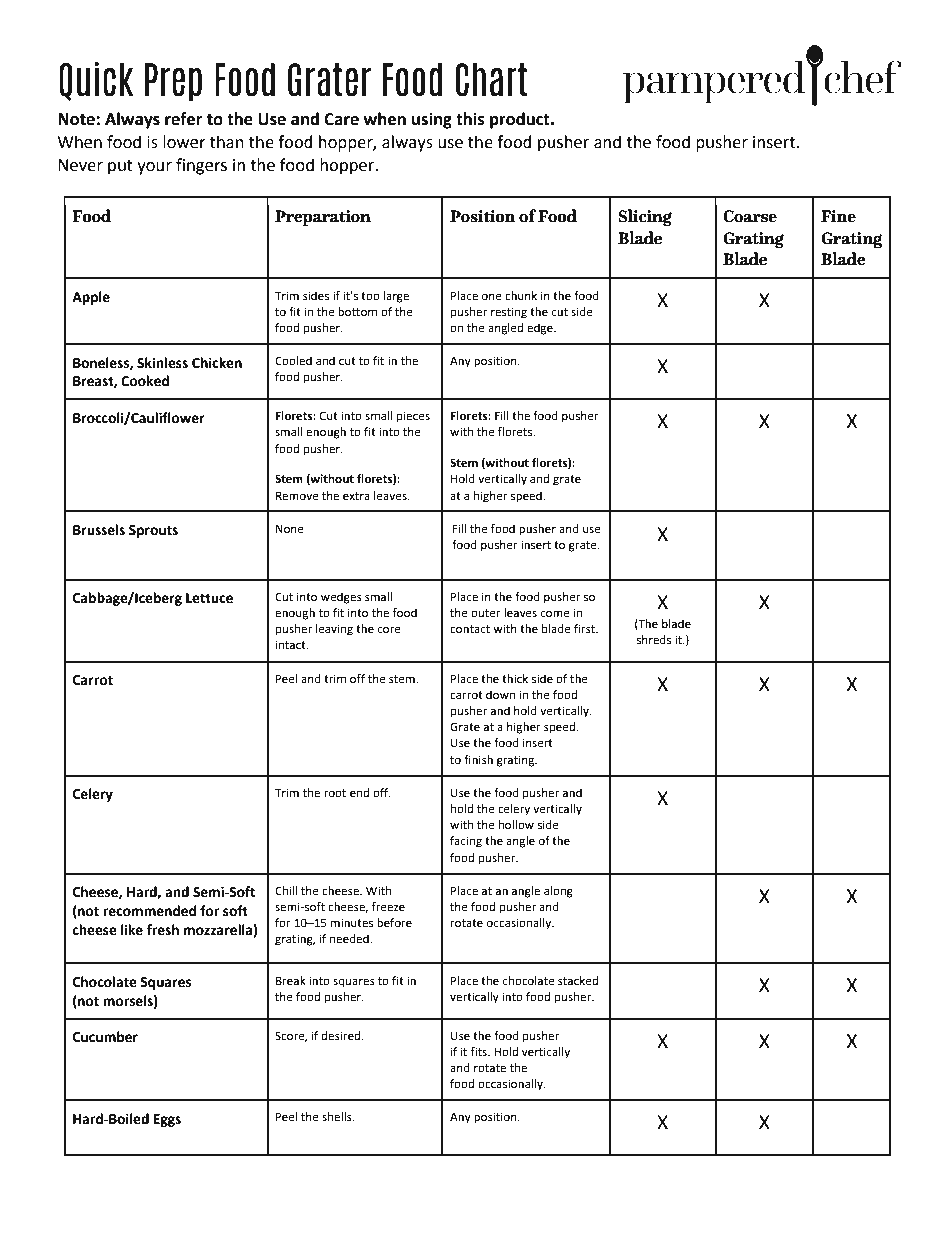 Image resolution: width=952 pixels, height=1233 pixels. What do you see at coordinates (486, 613) in the page?
I see `outer` at bounding box center [486, 613].
